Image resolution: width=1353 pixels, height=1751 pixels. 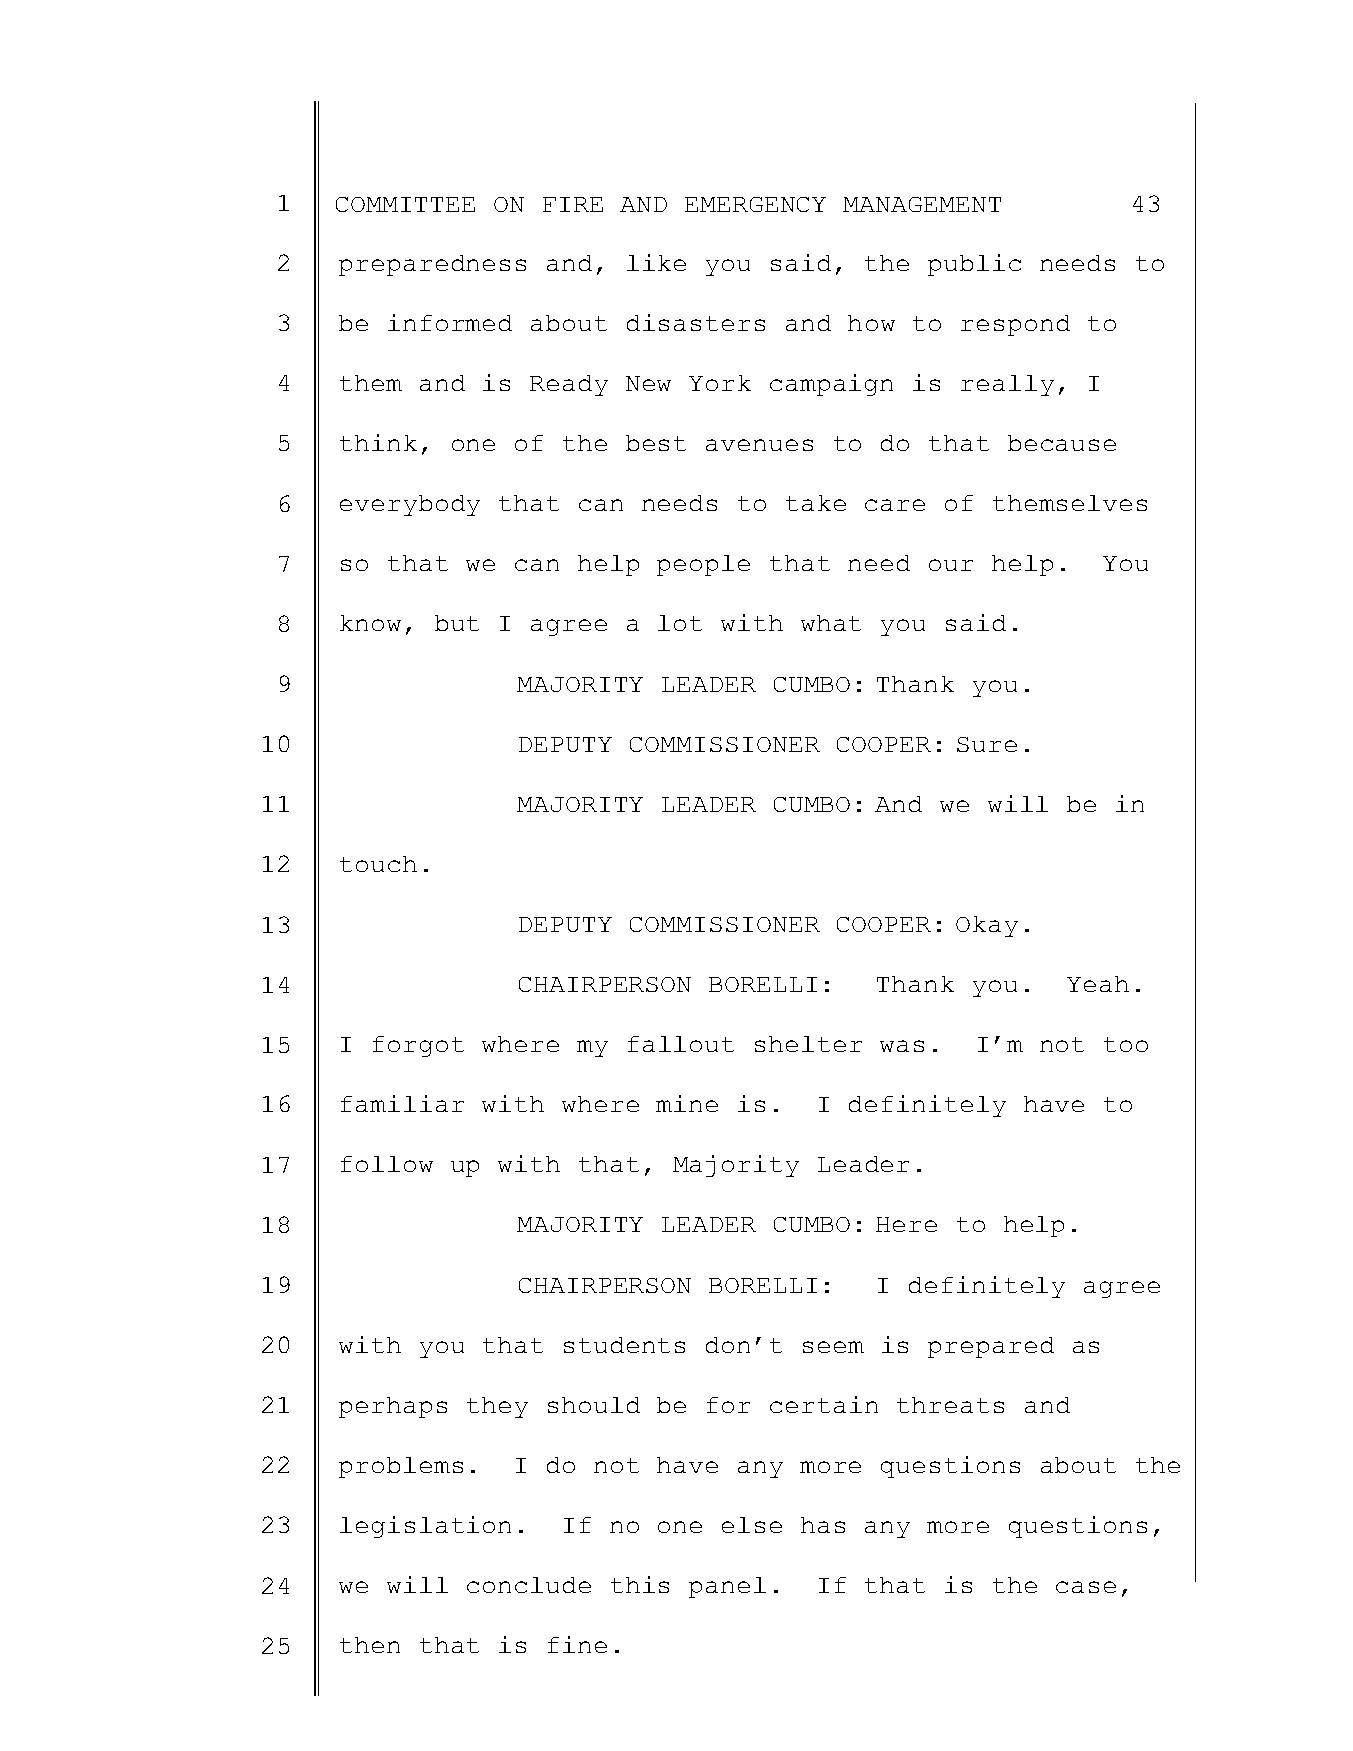 What do you see at coordinates (987, 744) in the screenshot?
I see `Sure` at bounding box center [987, 744].
